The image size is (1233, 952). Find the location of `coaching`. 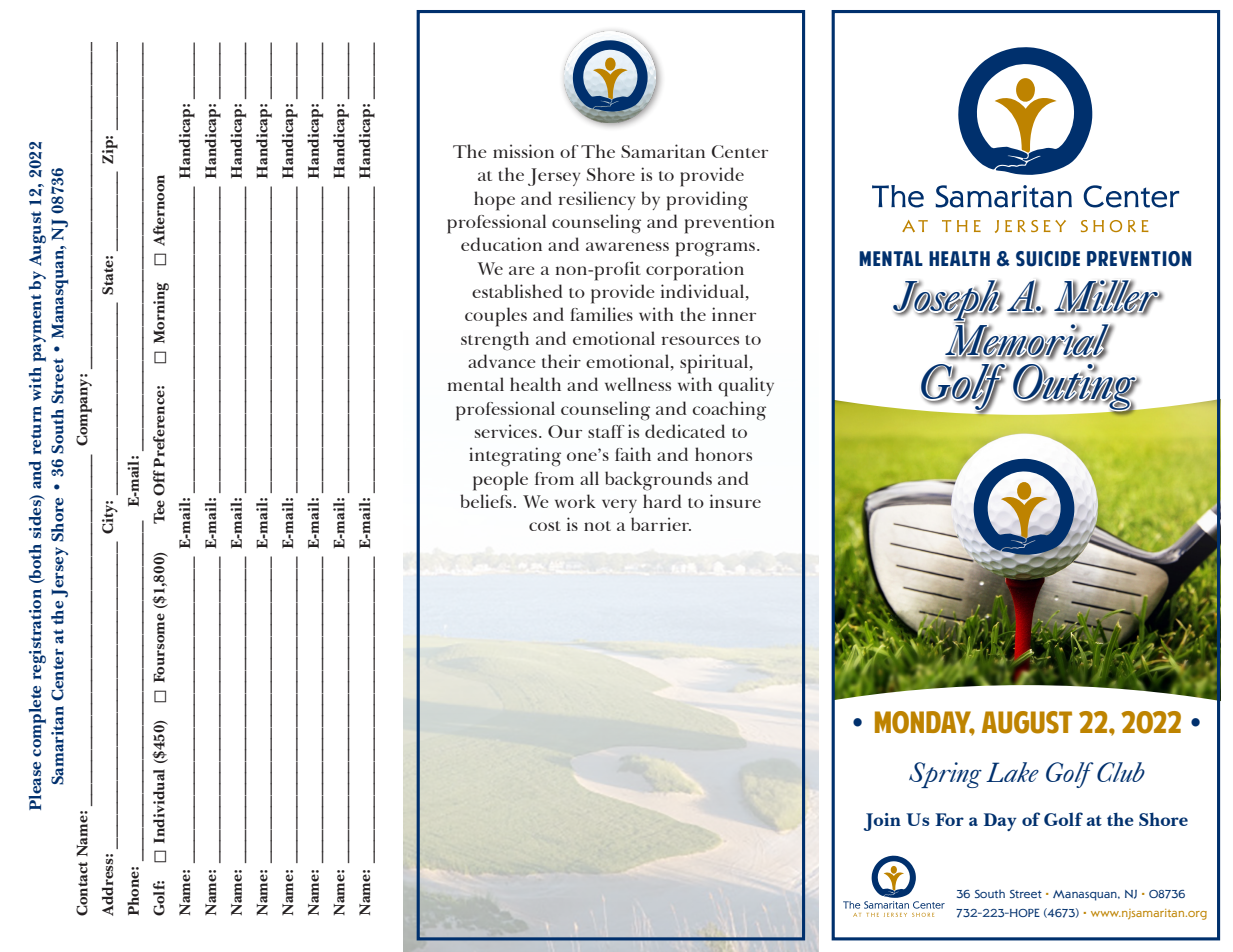

coaching is located at coordinates (729, 411).
